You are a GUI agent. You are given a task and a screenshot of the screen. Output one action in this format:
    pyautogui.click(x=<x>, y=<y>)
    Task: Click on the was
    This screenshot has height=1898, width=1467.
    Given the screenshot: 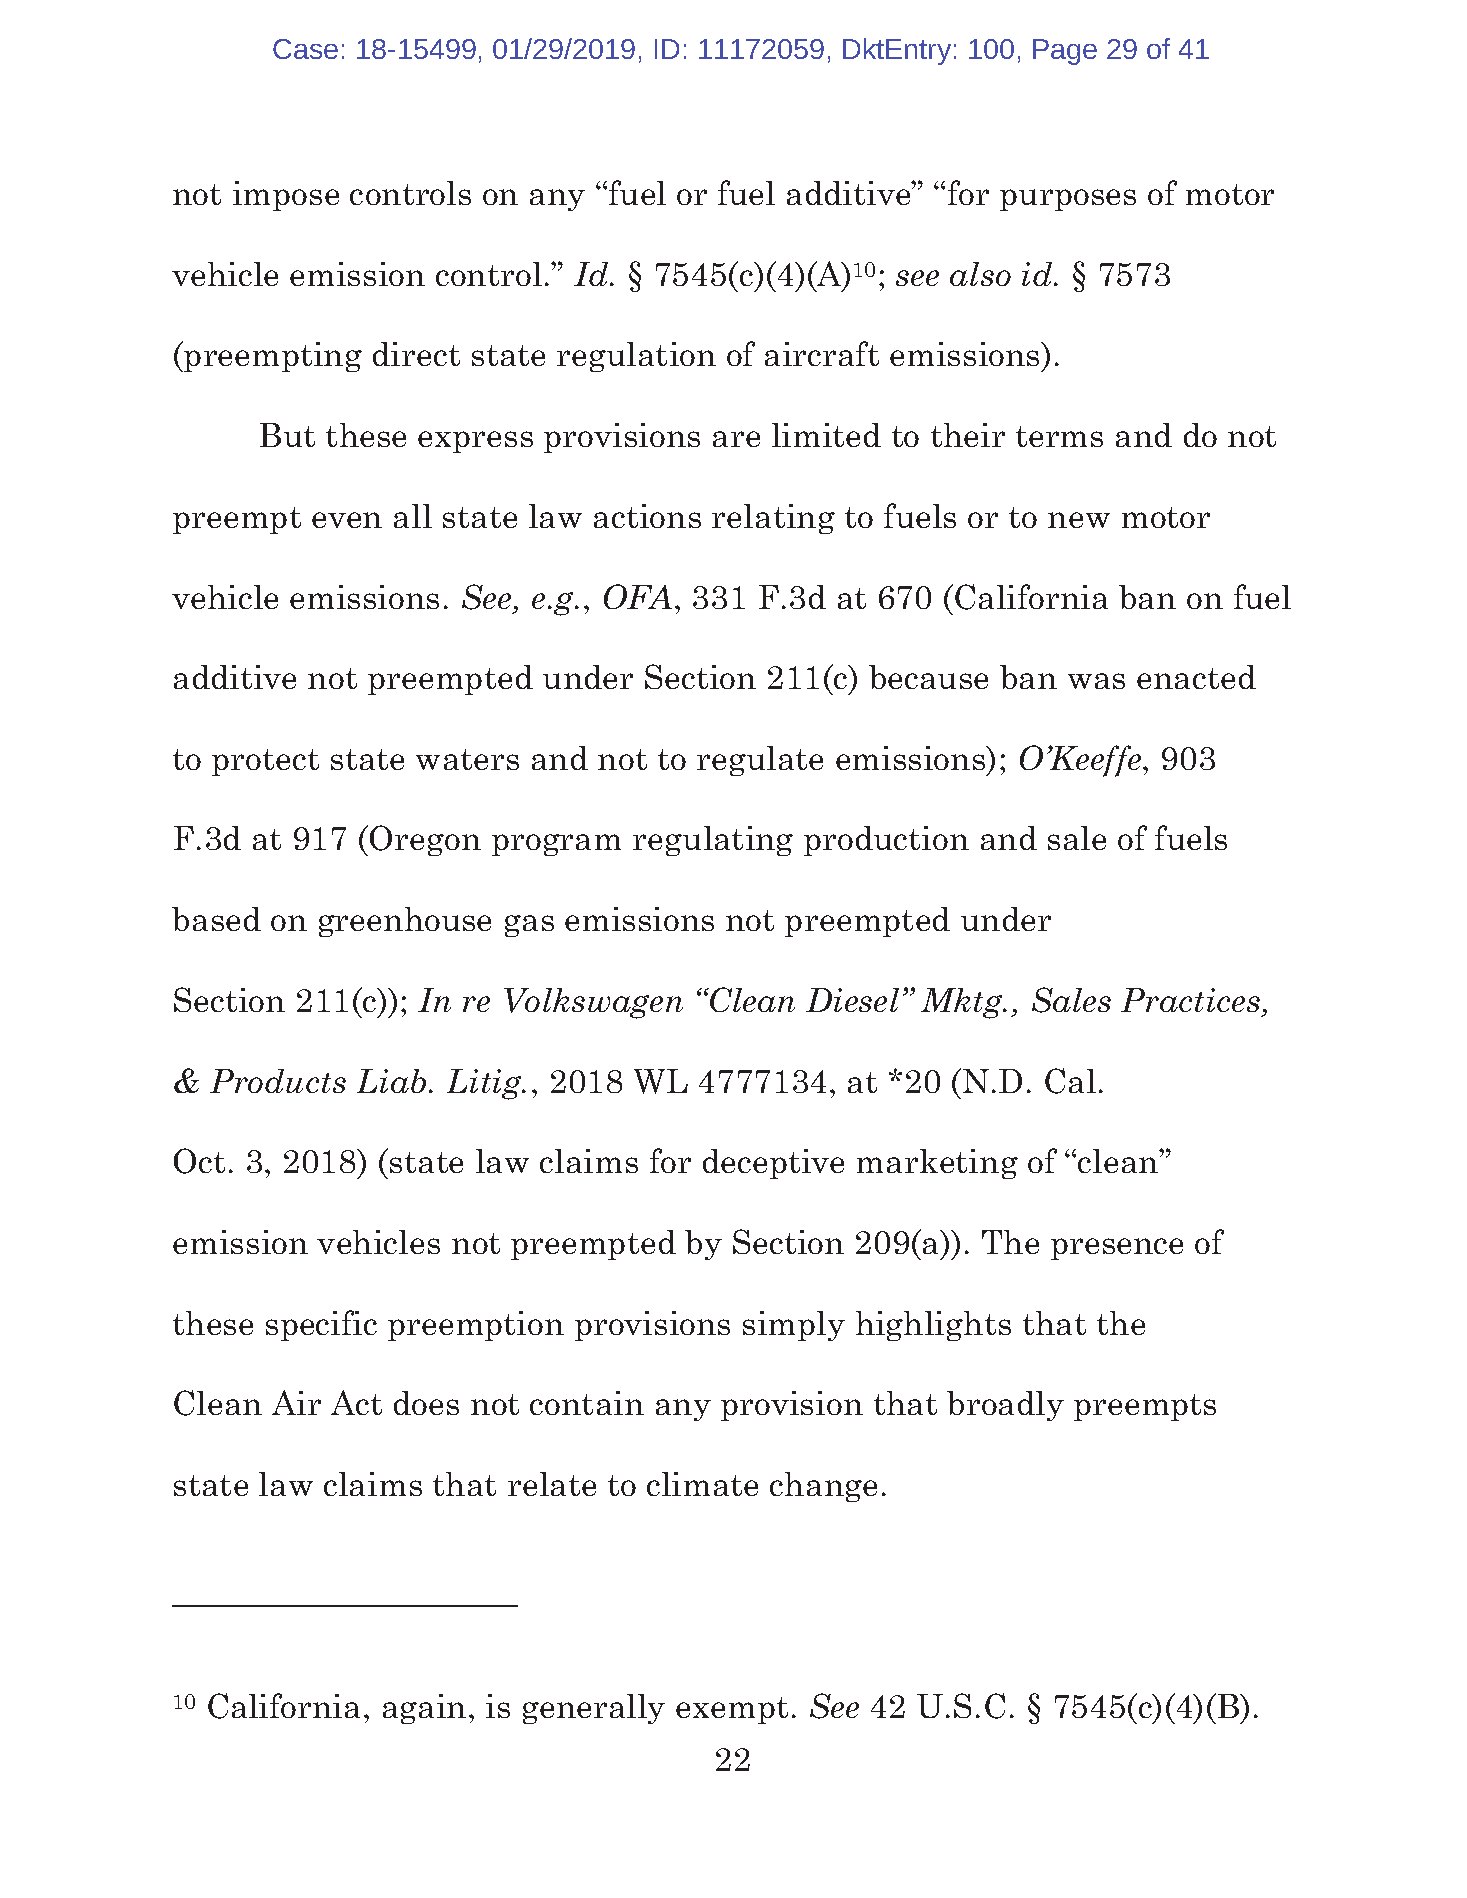 What is the action you would take?
    pyautogui.click(x=1096, y=681)
